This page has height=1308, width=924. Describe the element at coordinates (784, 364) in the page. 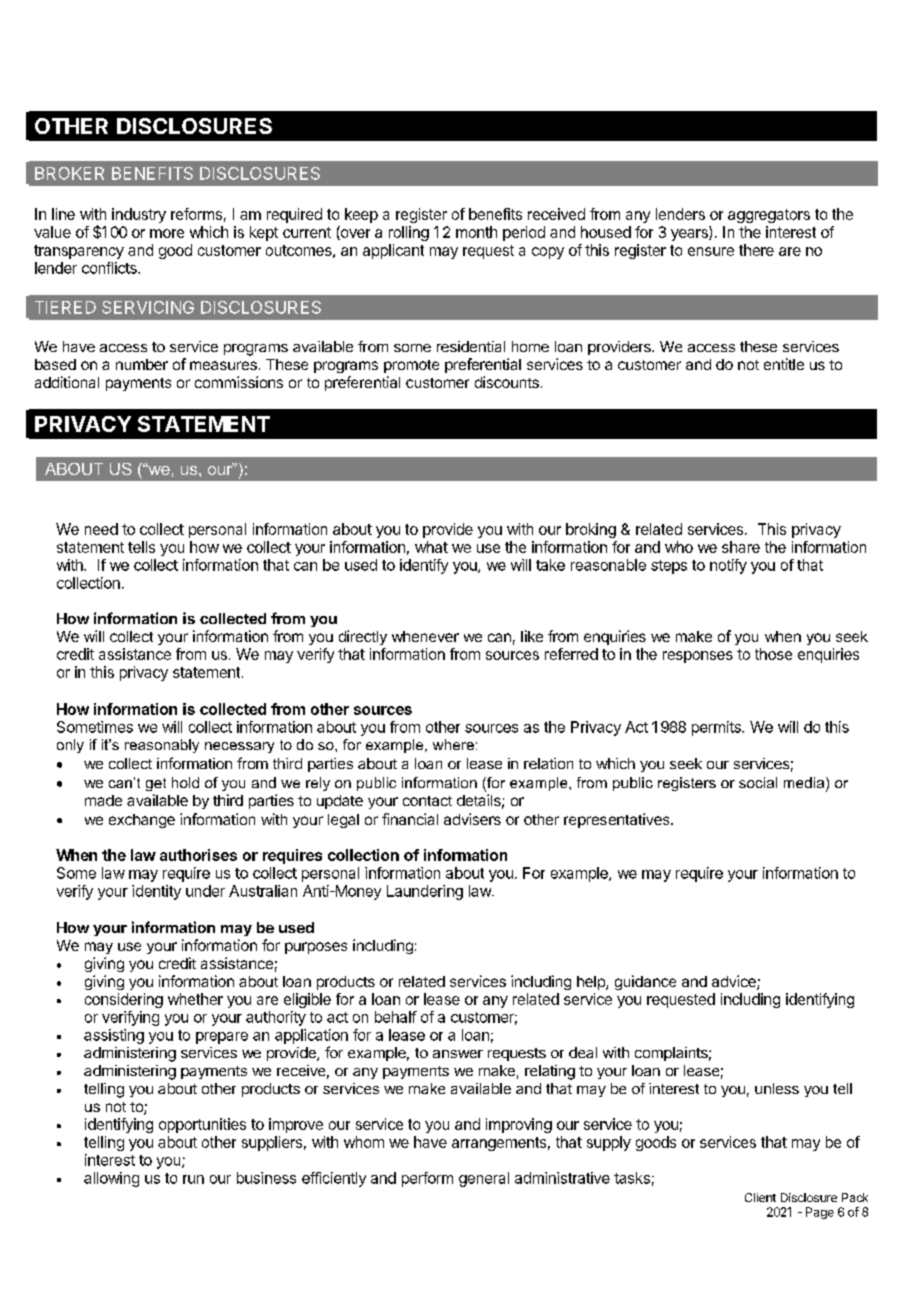

I see `entitle` at that location.
